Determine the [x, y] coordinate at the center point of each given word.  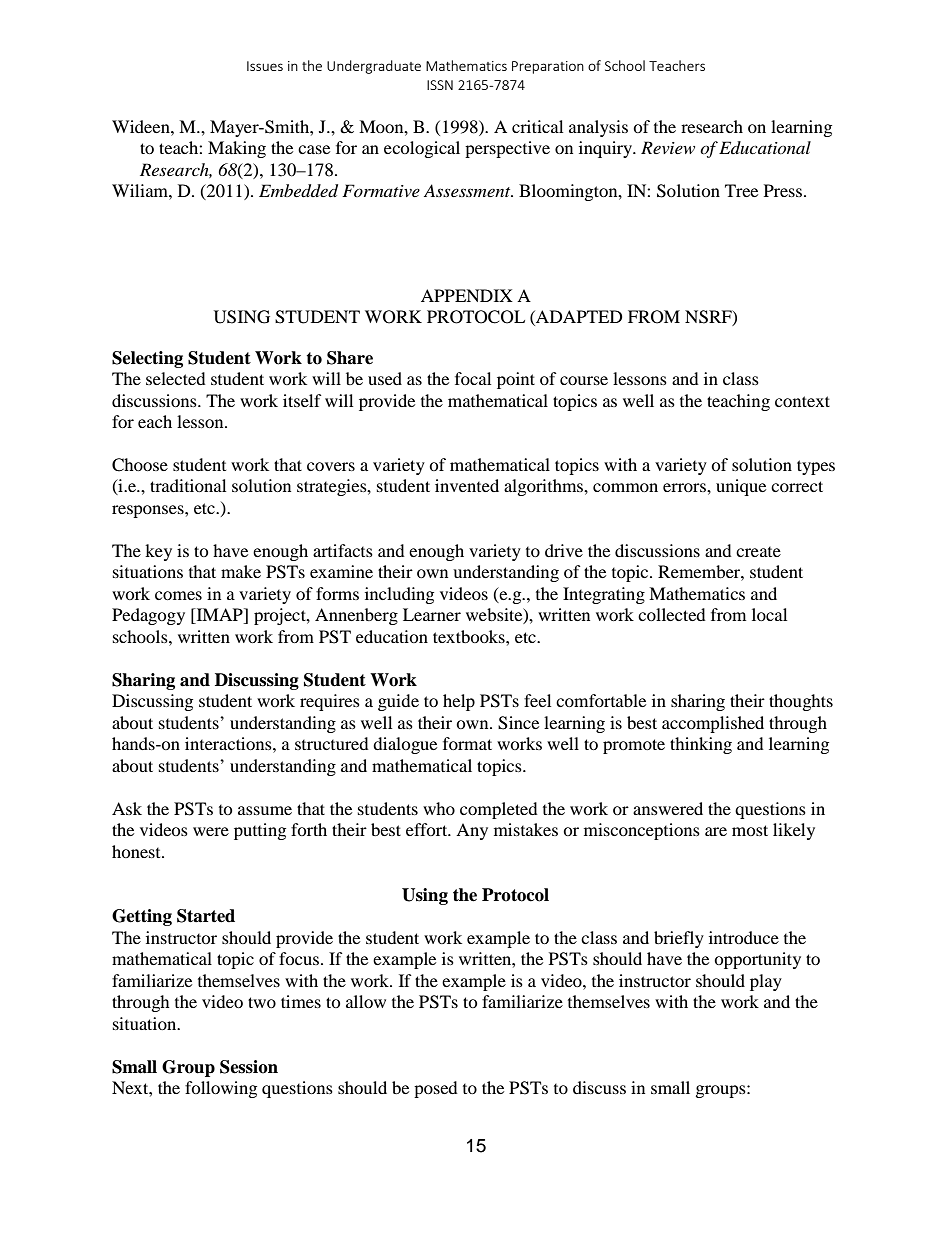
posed [436, 1089]
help [459, 702]
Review [668, 147]
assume [265, 810]
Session [249, 1067]
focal [473, 378]
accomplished [713, 724]
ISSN [440, 85]
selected [176, 378]
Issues [265, 66]
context [802, 401]
